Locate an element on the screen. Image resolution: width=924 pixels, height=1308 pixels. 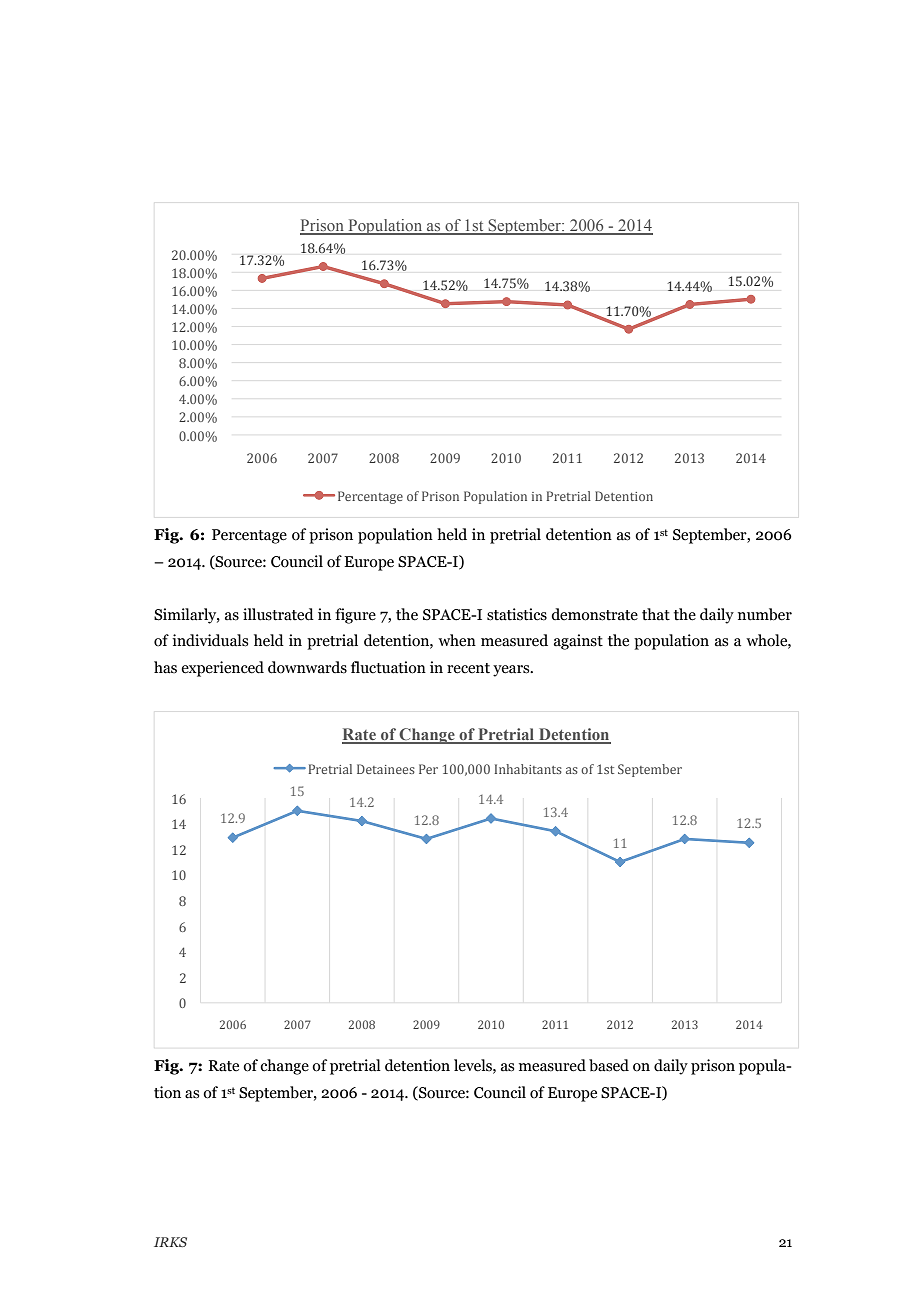
downwards is located at coordinates (307, 667).
